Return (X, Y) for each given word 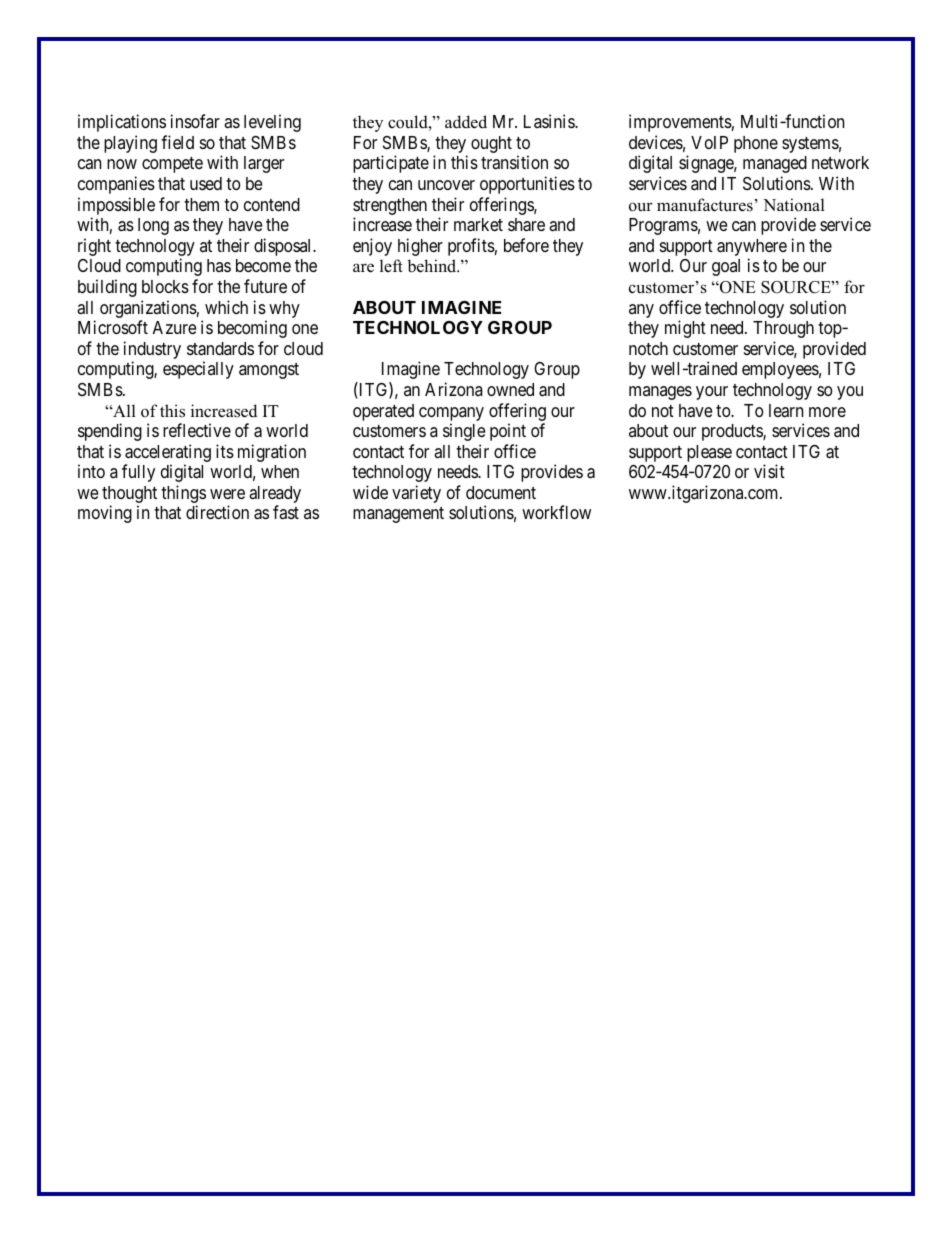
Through (783, 329)
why (284, 309)
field (177, 142)
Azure (174, 327)
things (183, 495)
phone (756, 144)
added (466, 122)
